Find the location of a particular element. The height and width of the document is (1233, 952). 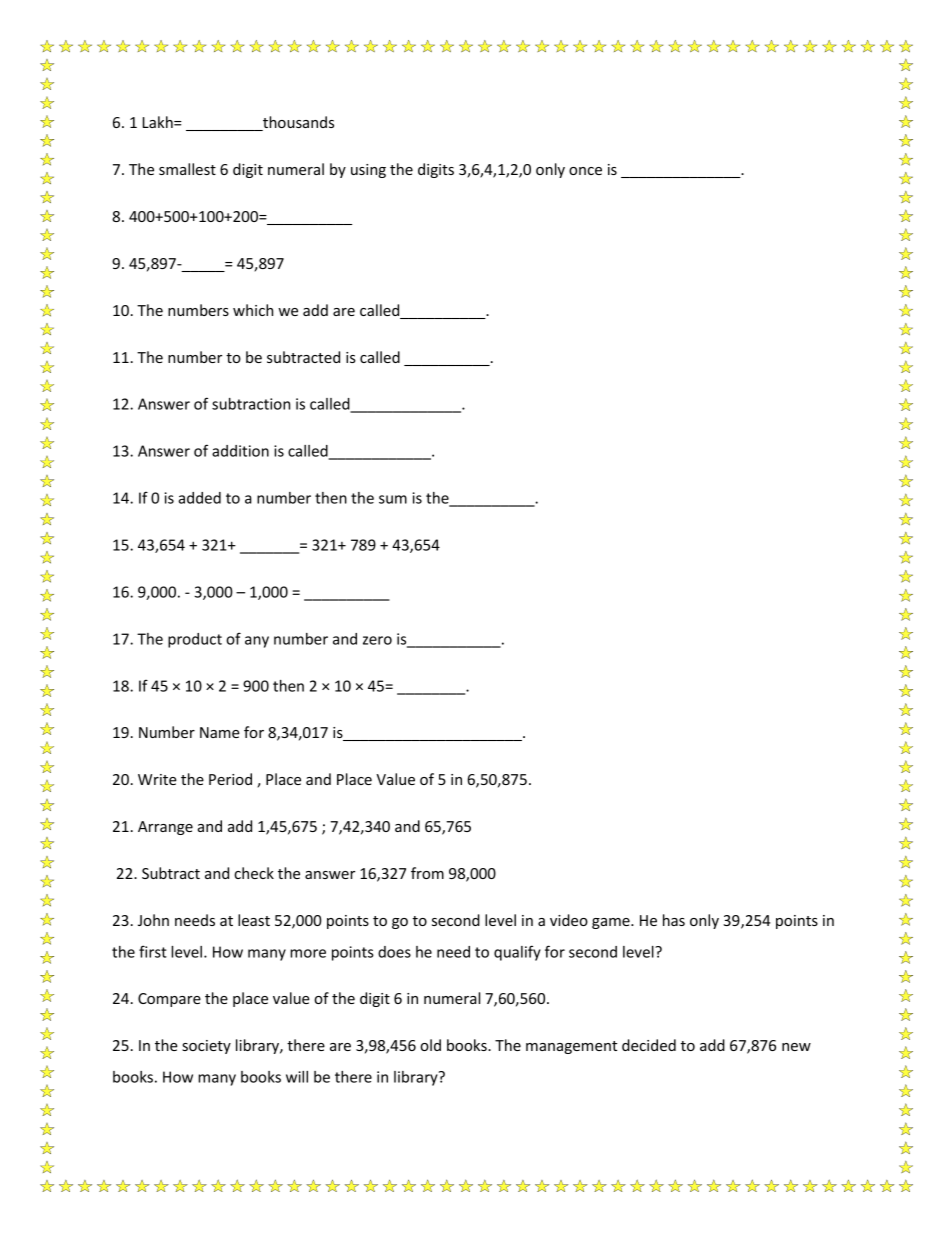

smallest is located at coordinates (187, 169).
